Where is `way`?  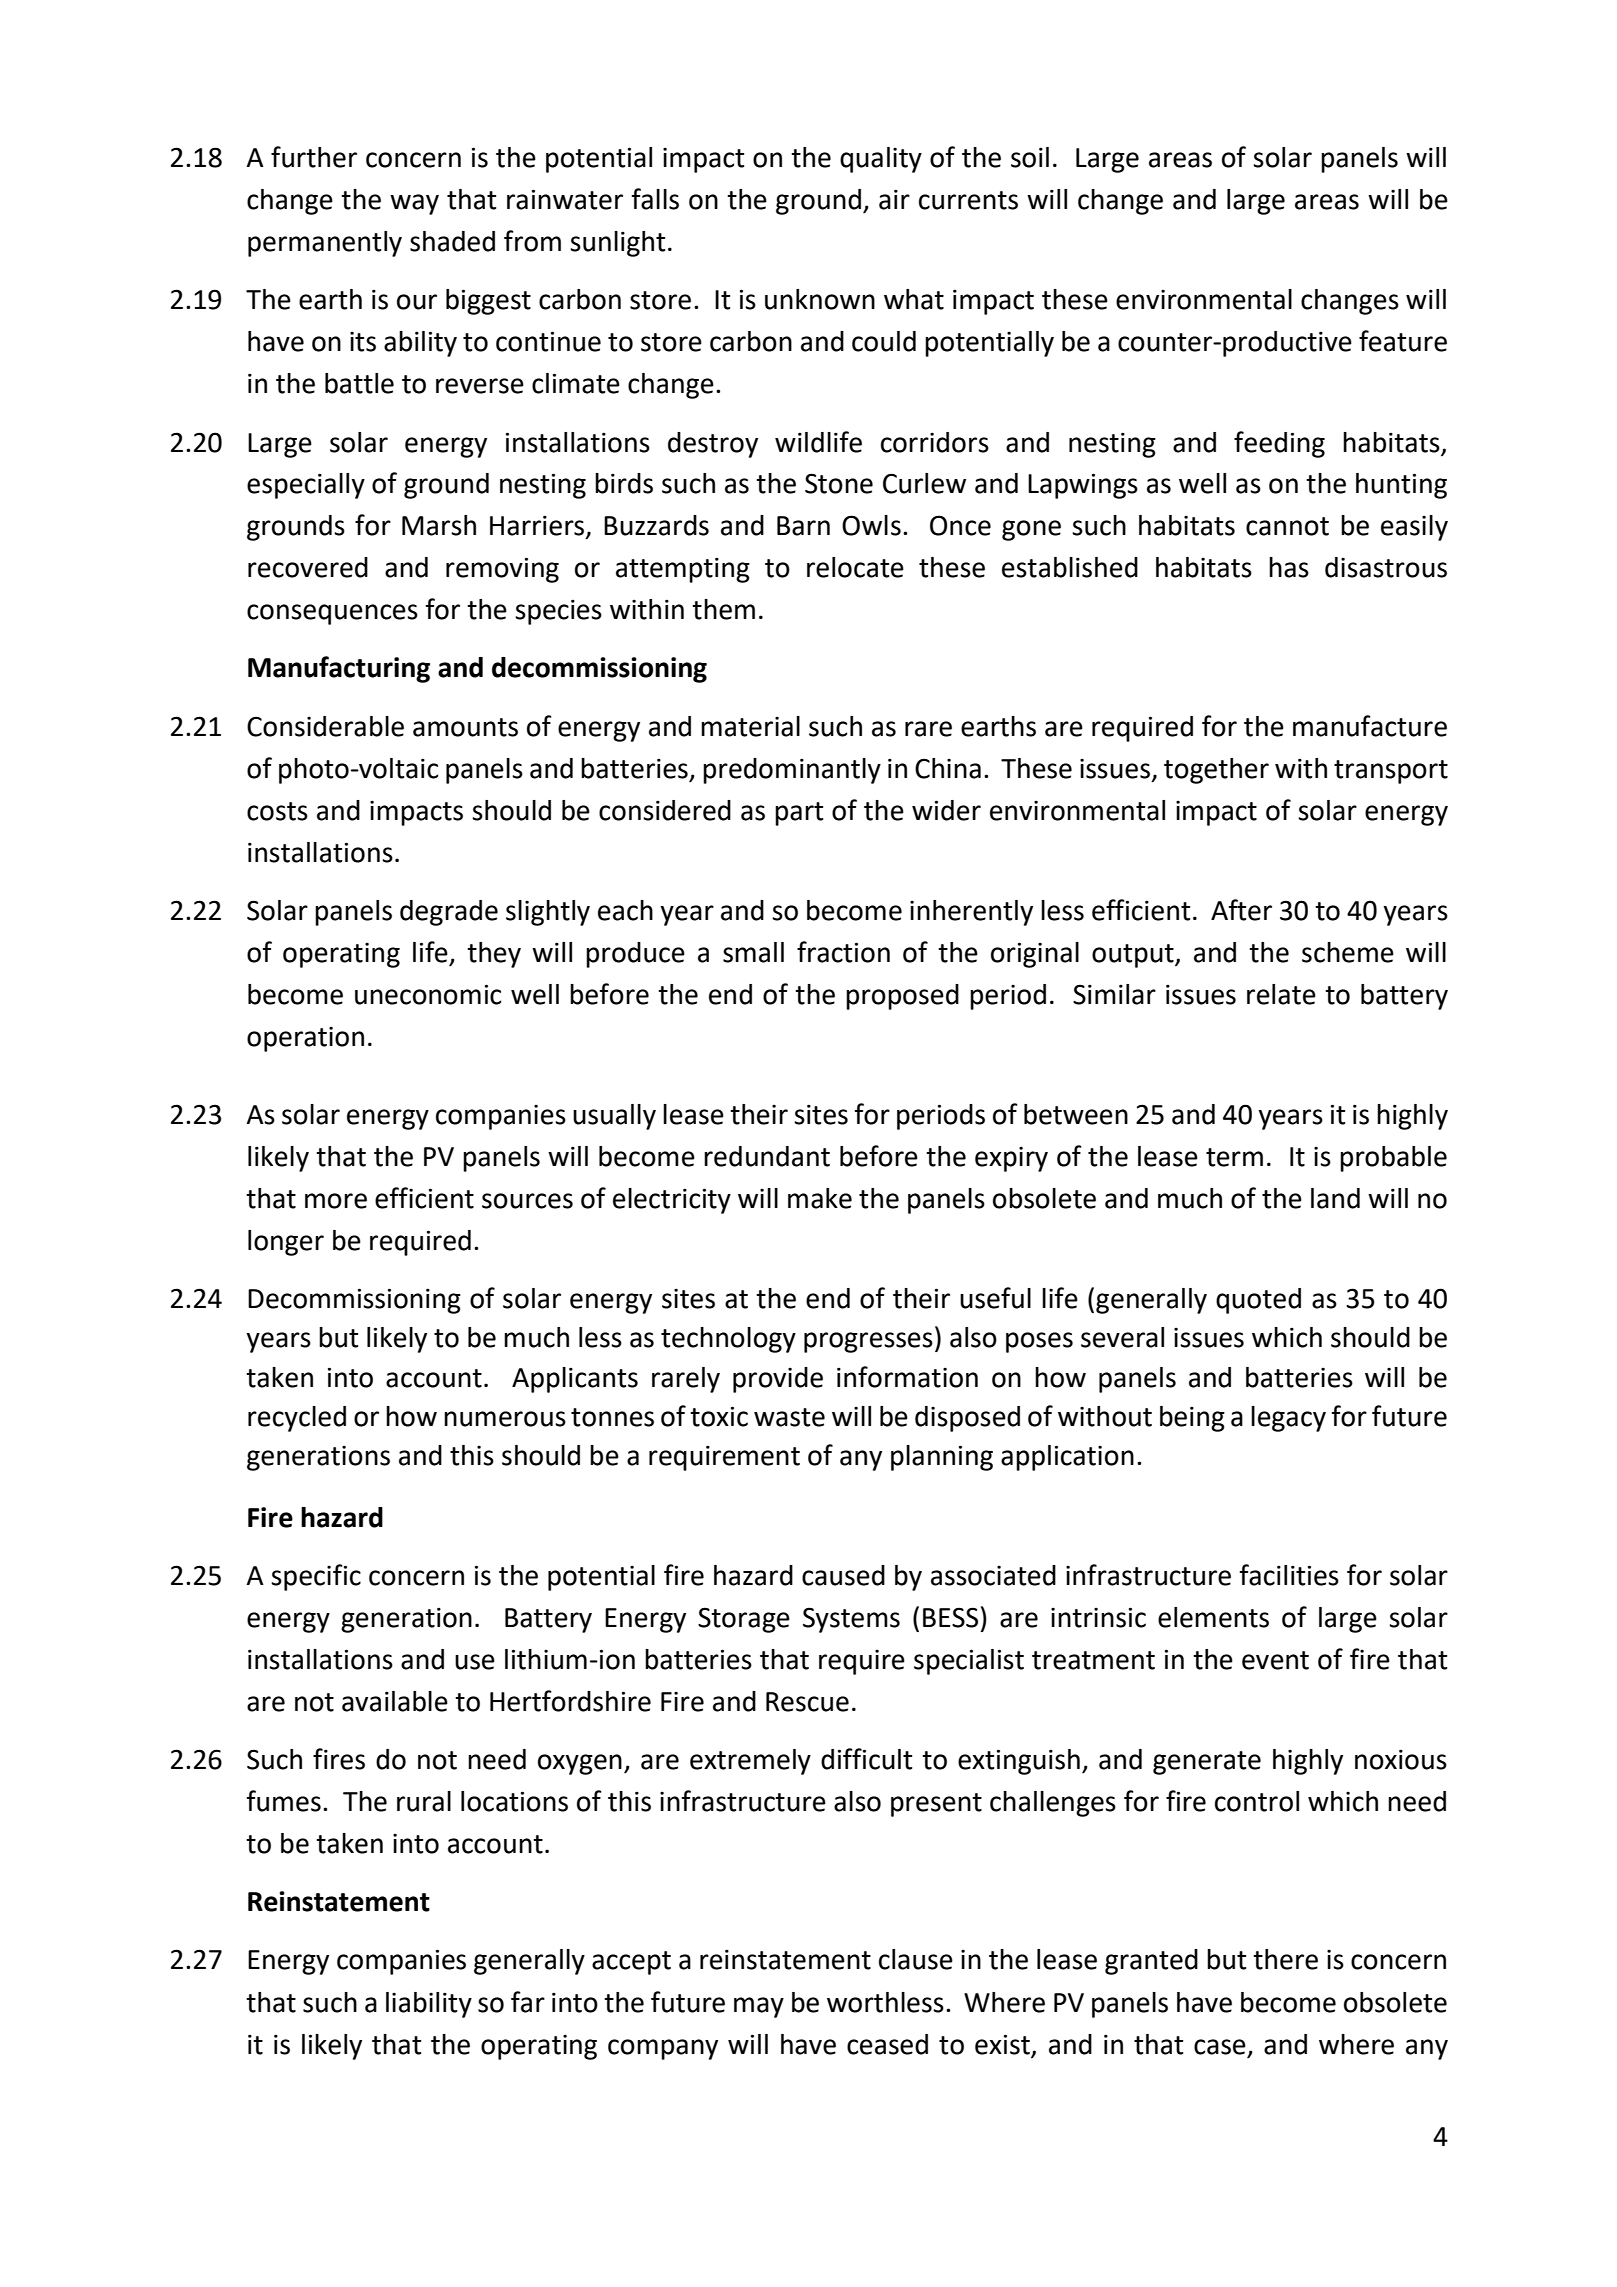 way is located at coordinates (414, 204).
